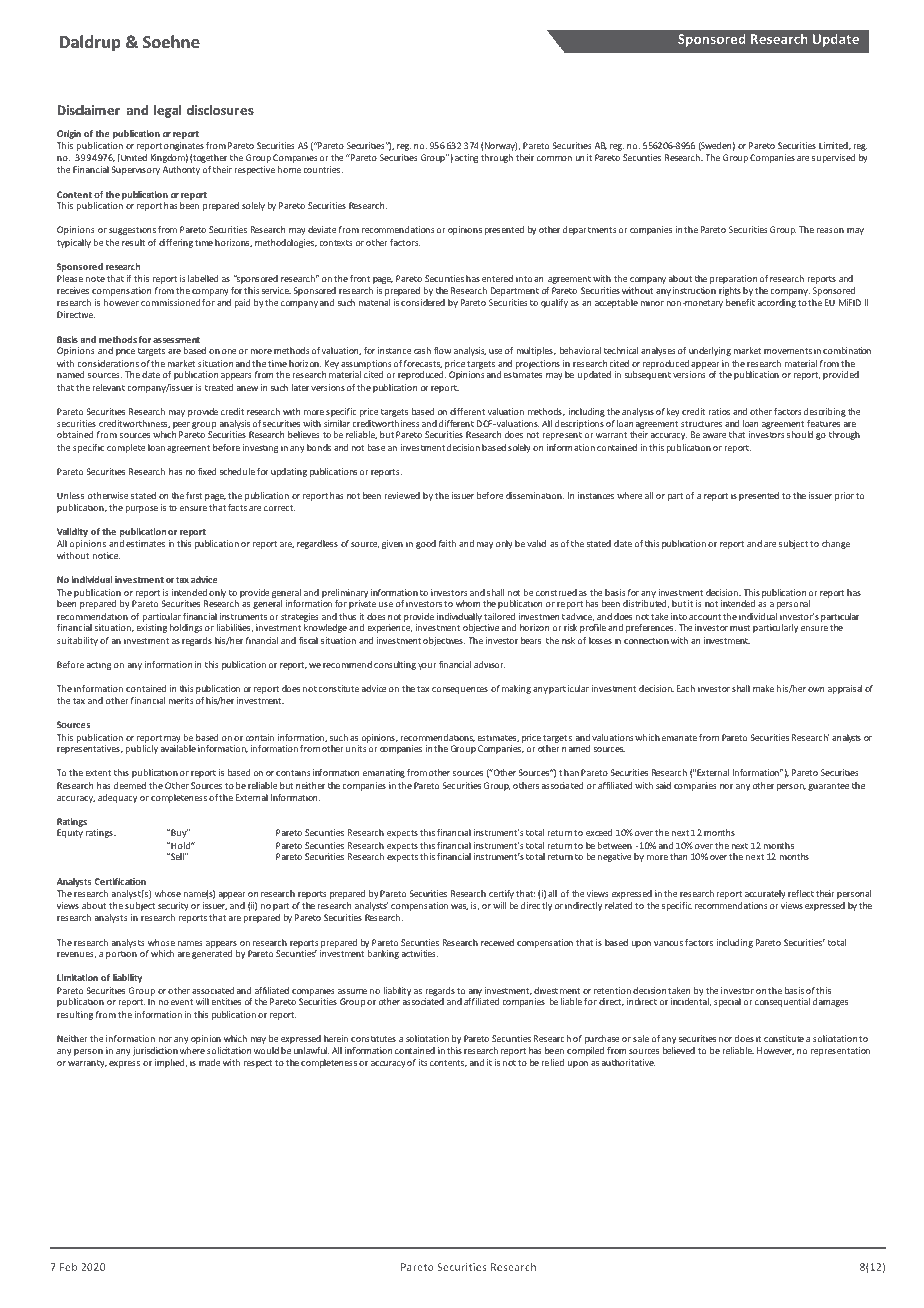 The width and height of the screenshot is (924, 1308). What do you see at coordinates (828, 787) in the screenshot?
I see `guarantee` at bounding box center [828, 787].
